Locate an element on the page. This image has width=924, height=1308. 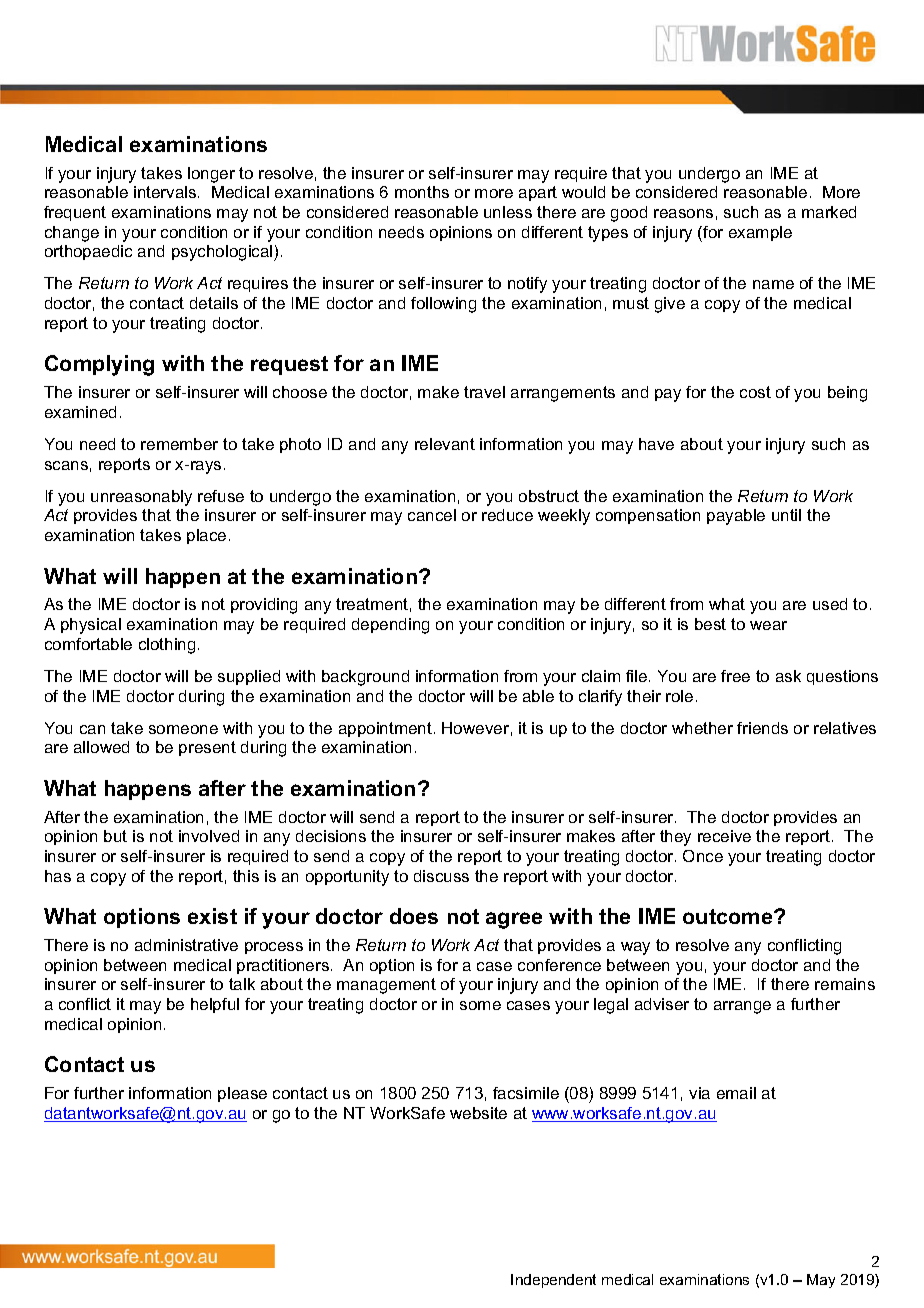
appointment is located at coordinates (385, 729).
